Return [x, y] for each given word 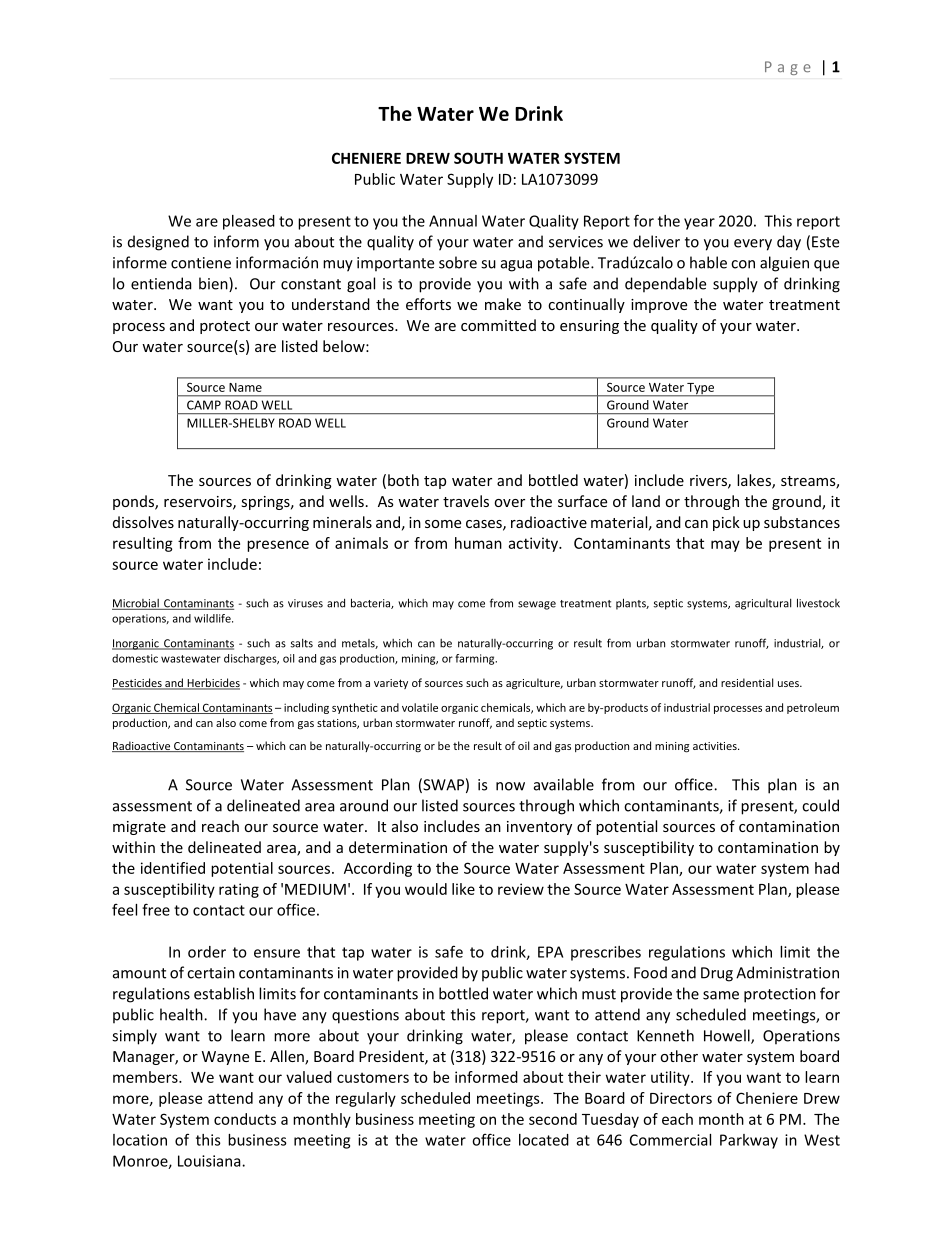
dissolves [143, 522]
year [699, 224]
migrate [139, 828]
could [820, 805]
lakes [755, 481]
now [510, 786]
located [544, 1140]
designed [158, 243]
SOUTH [478, 158]
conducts [245, 1119]
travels [466, 501]
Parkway [749, 1141]
